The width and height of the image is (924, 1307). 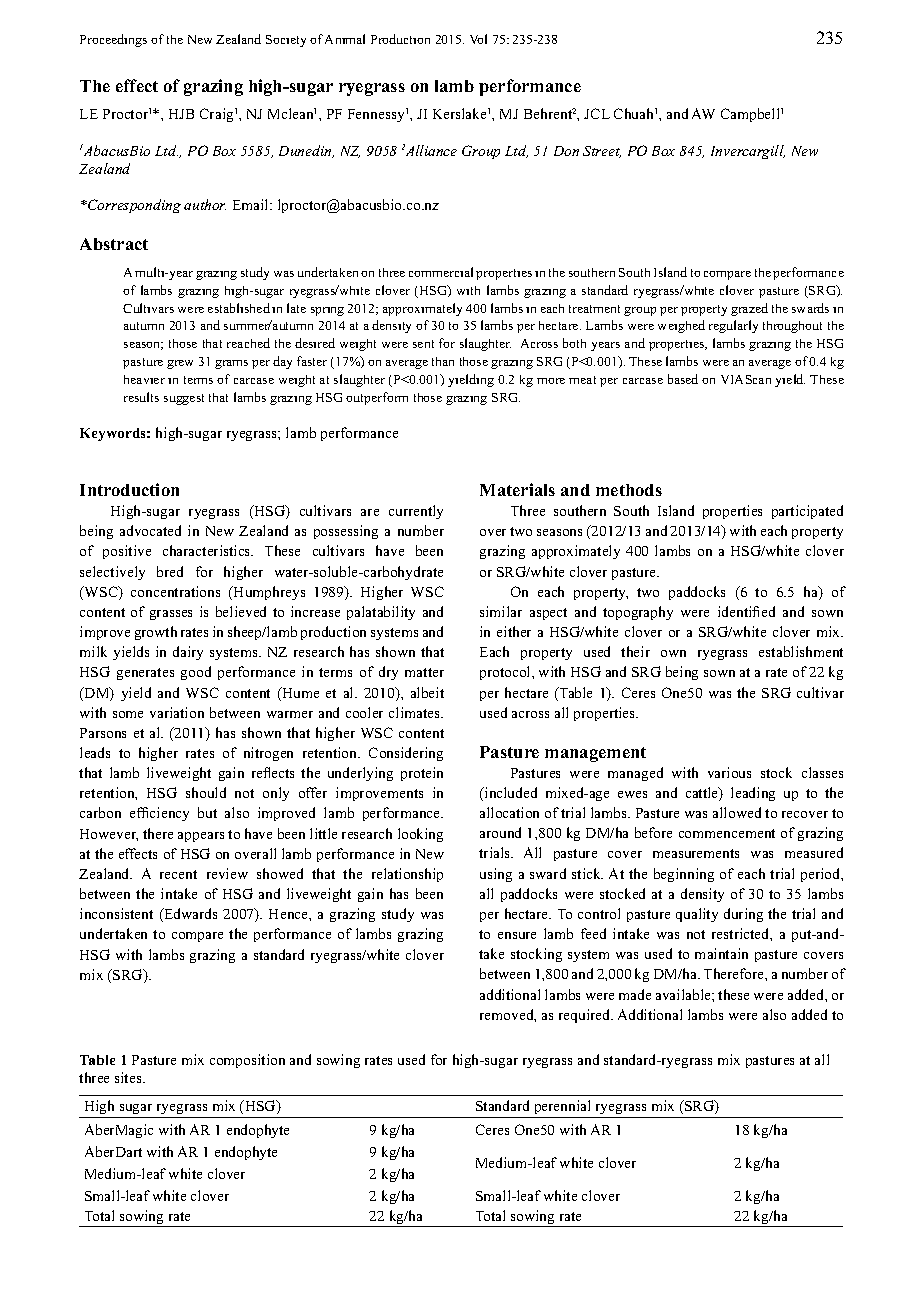 I want to click on JCL, so click(x=597, y=113).
